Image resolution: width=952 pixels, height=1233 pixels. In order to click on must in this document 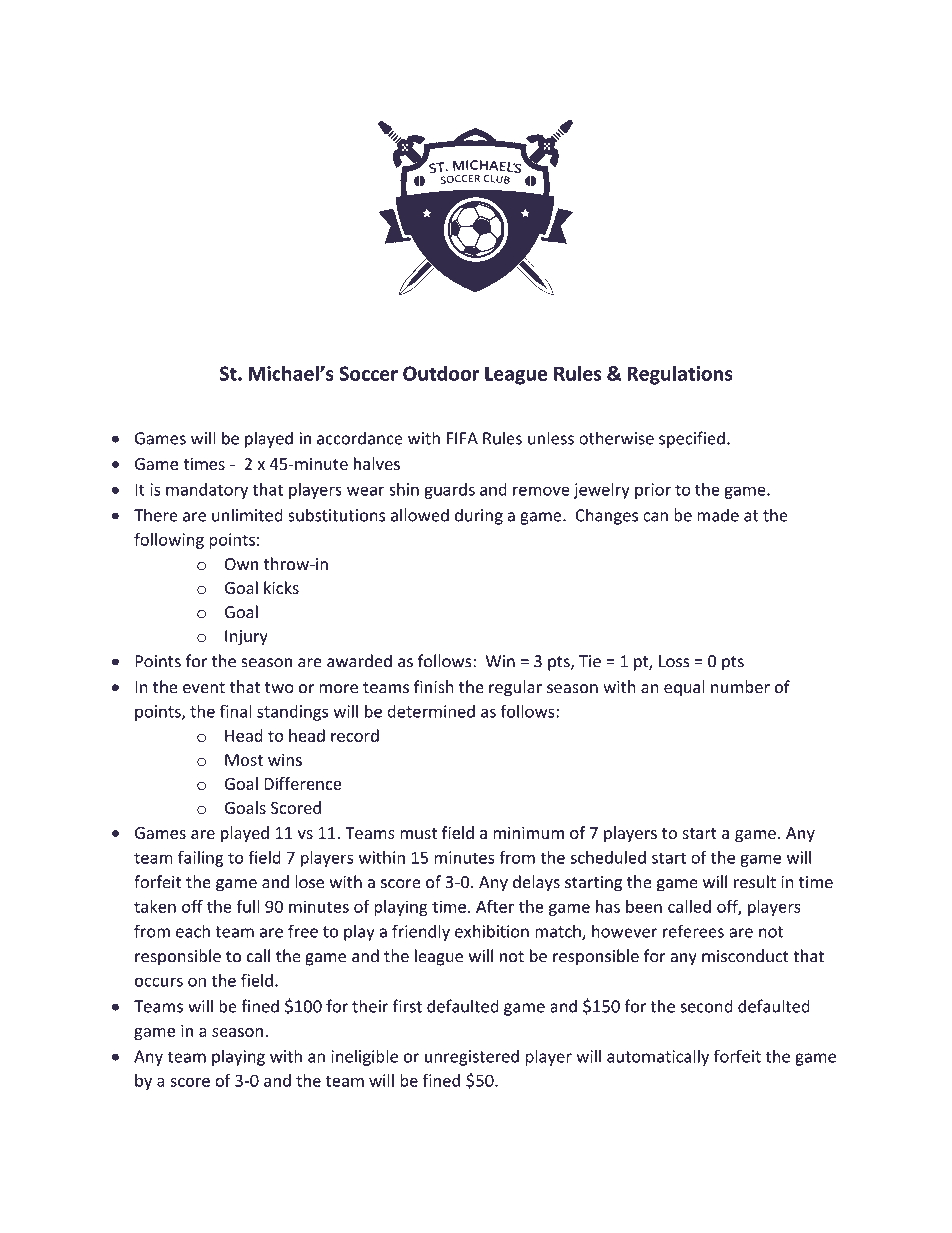, I will do `click(418, 833)`.
